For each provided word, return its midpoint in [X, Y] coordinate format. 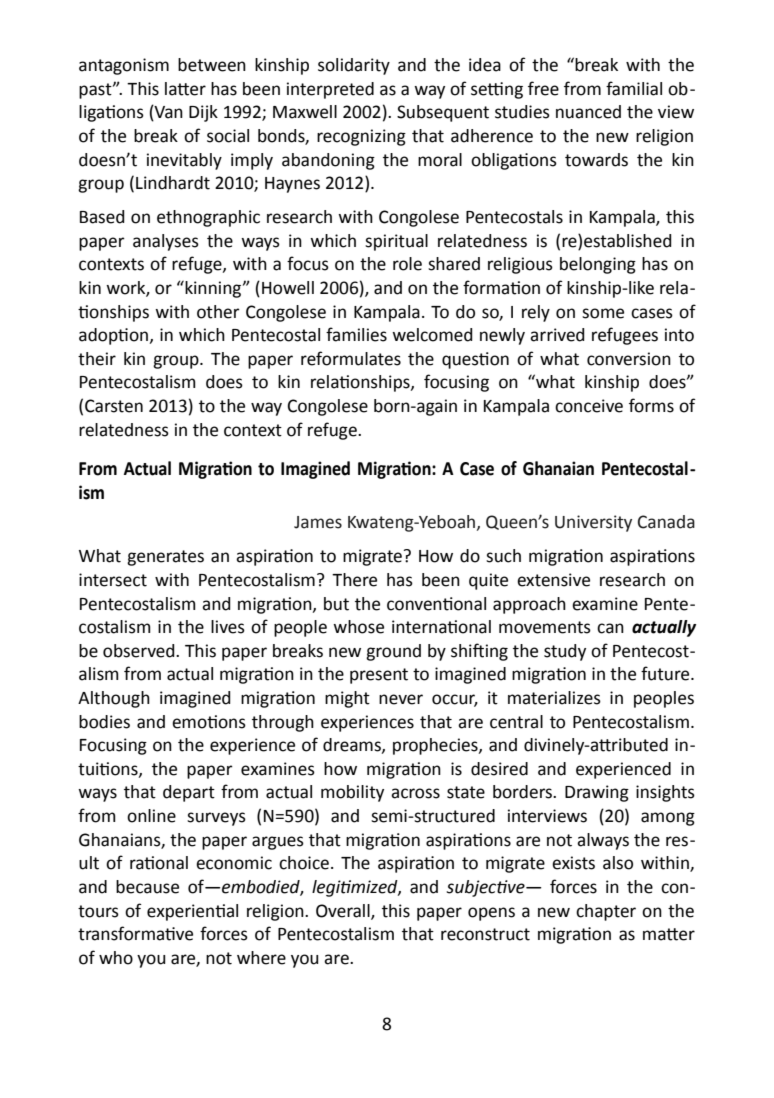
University [593, 523]
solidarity [354, 66]
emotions [209, 722]
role [407, 264]
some [603, 313]
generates [165, 558]
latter [185, 89]
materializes [554, 698]
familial [634, 88]
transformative [135, 933]
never [401, 699]
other [218, 312]
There [354, 580]
